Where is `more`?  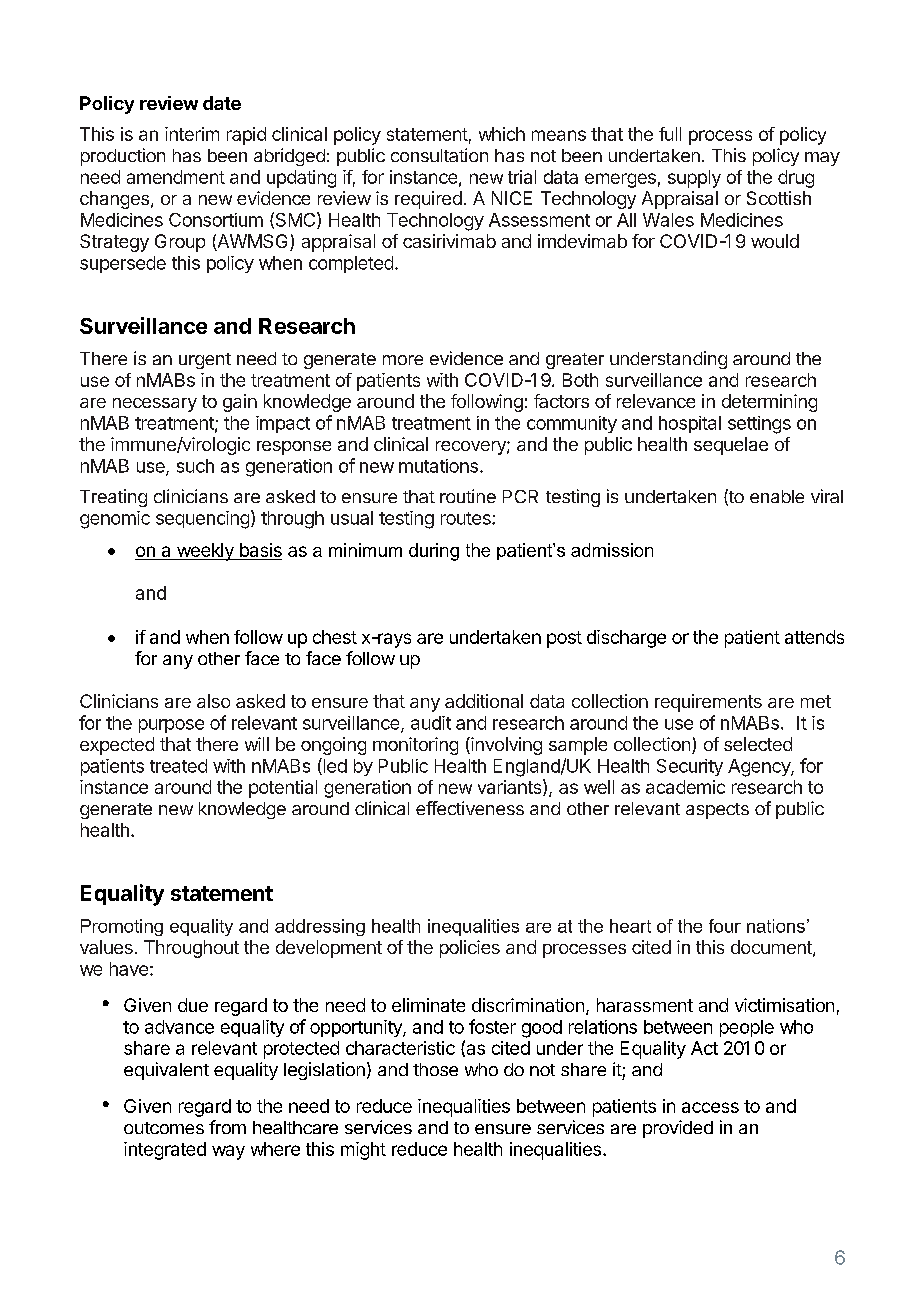
more is located at coordinates (403, 360).
